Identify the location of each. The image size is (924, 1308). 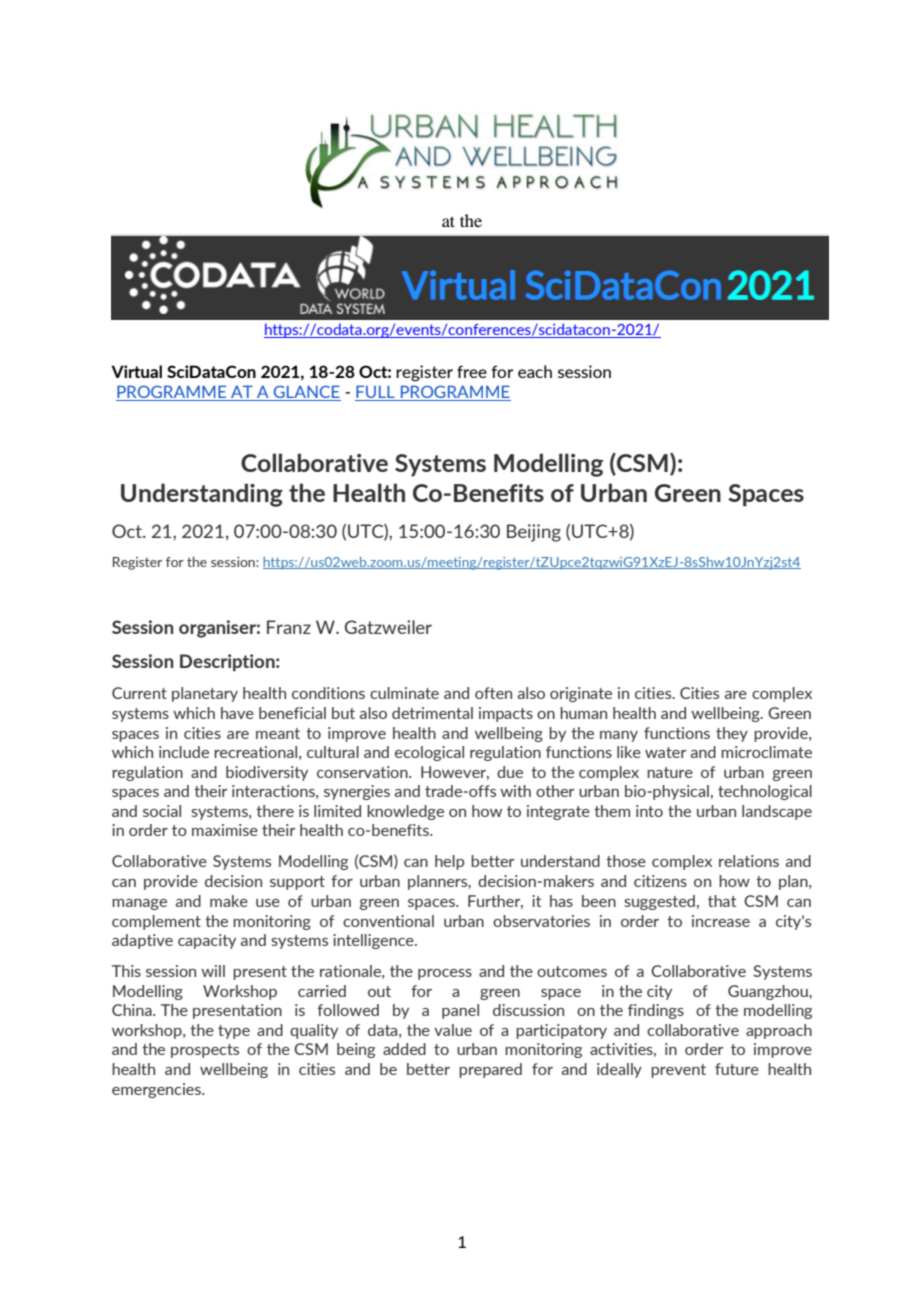
(535, 371).
